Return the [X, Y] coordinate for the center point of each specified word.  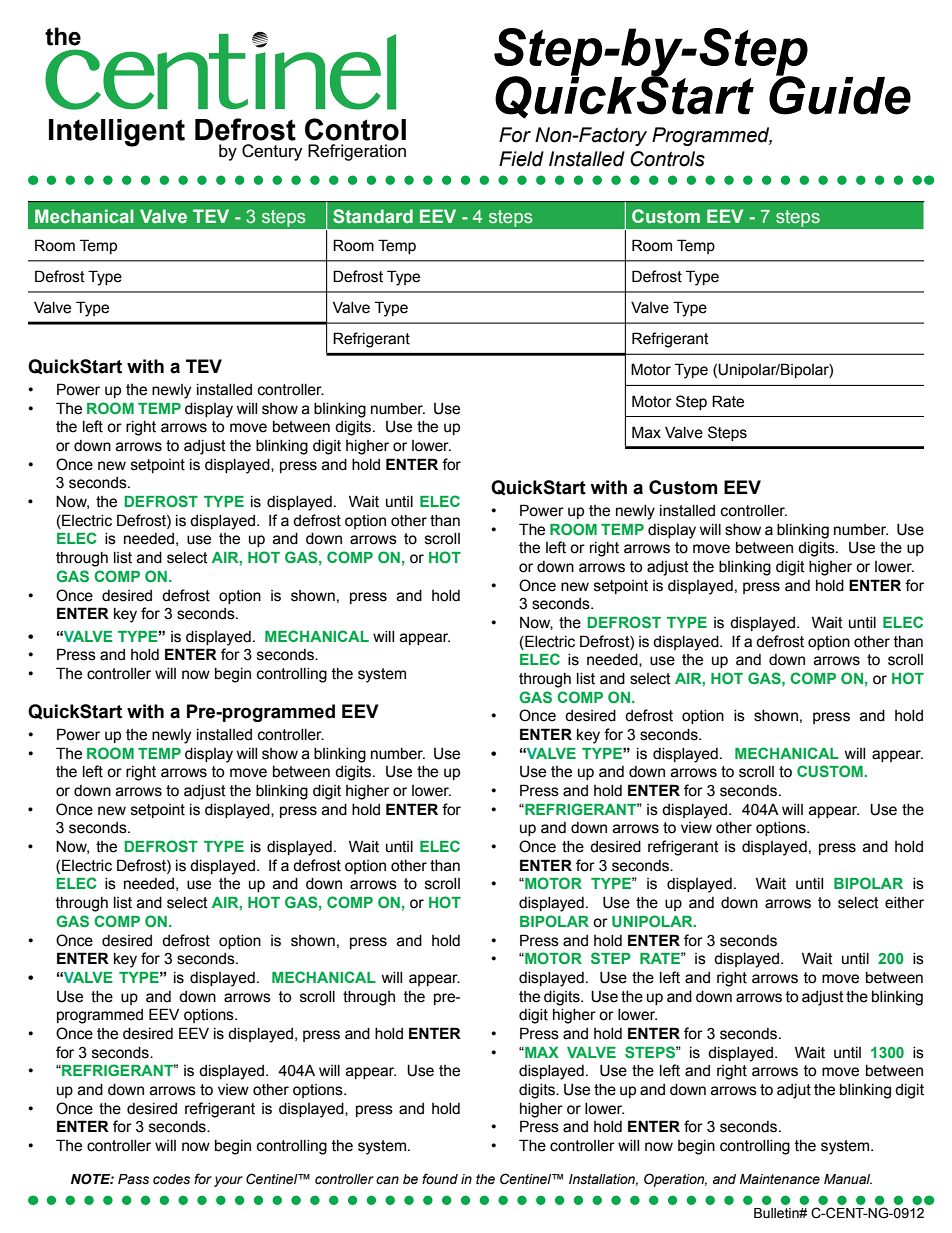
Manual [848, 1179]
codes [171, 1179]
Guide [840, 94]
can [387, 1180]
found [440, 1179]
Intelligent [117, 133]
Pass [133, 1179]
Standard [373, 216]
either [904, 903]
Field [521, 159]
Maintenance [780, 1179]
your [228, 1181]
